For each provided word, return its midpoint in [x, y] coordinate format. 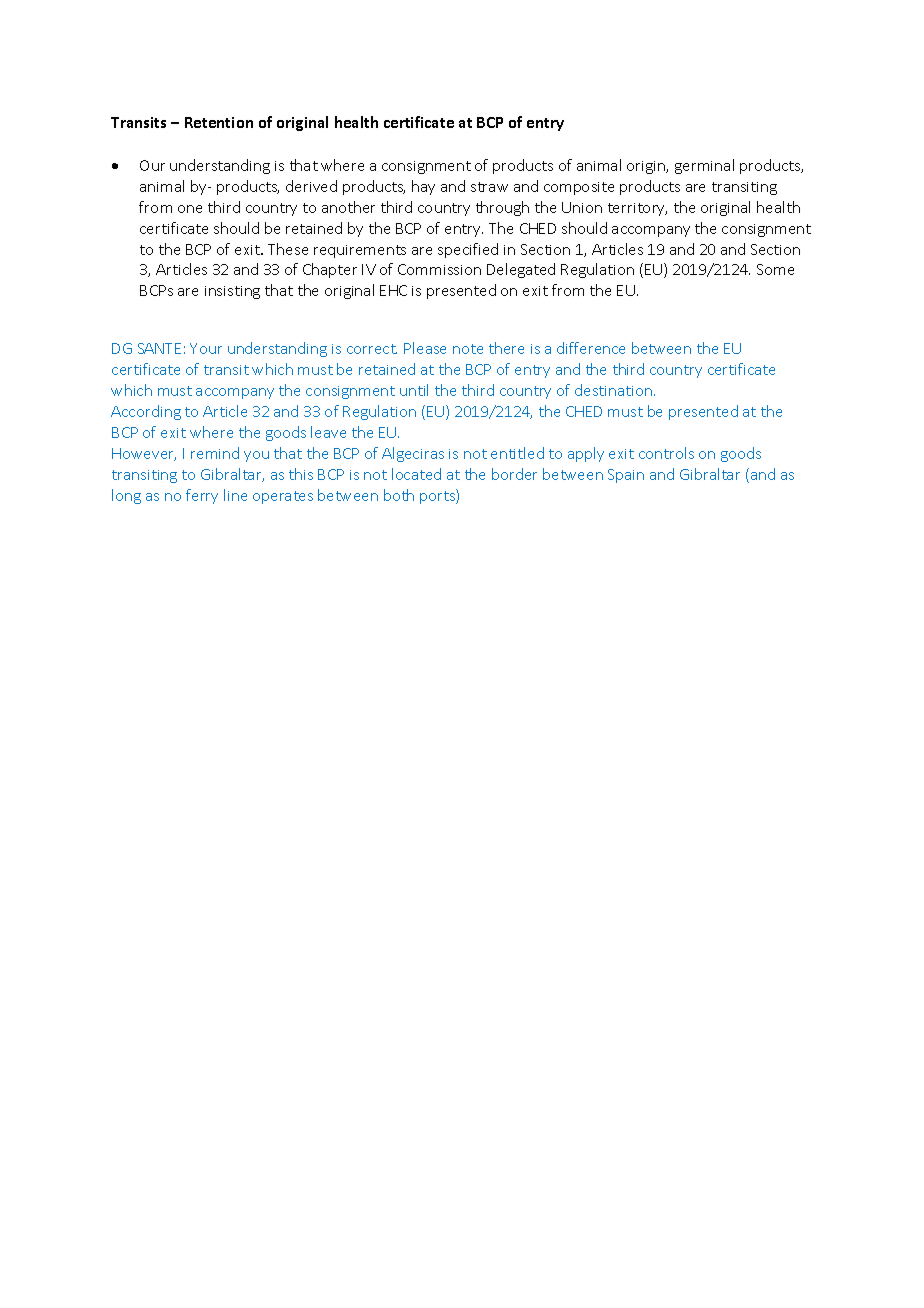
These [288, 249]
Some [775, 269]
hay [423, 187]
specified [468, 250]
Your [206, 348]
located [416, 474]
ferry [202, 496]
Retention [219, 122]
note [468, 349]
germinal [704, 166]
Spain [626, 476]
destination [613, 390]
